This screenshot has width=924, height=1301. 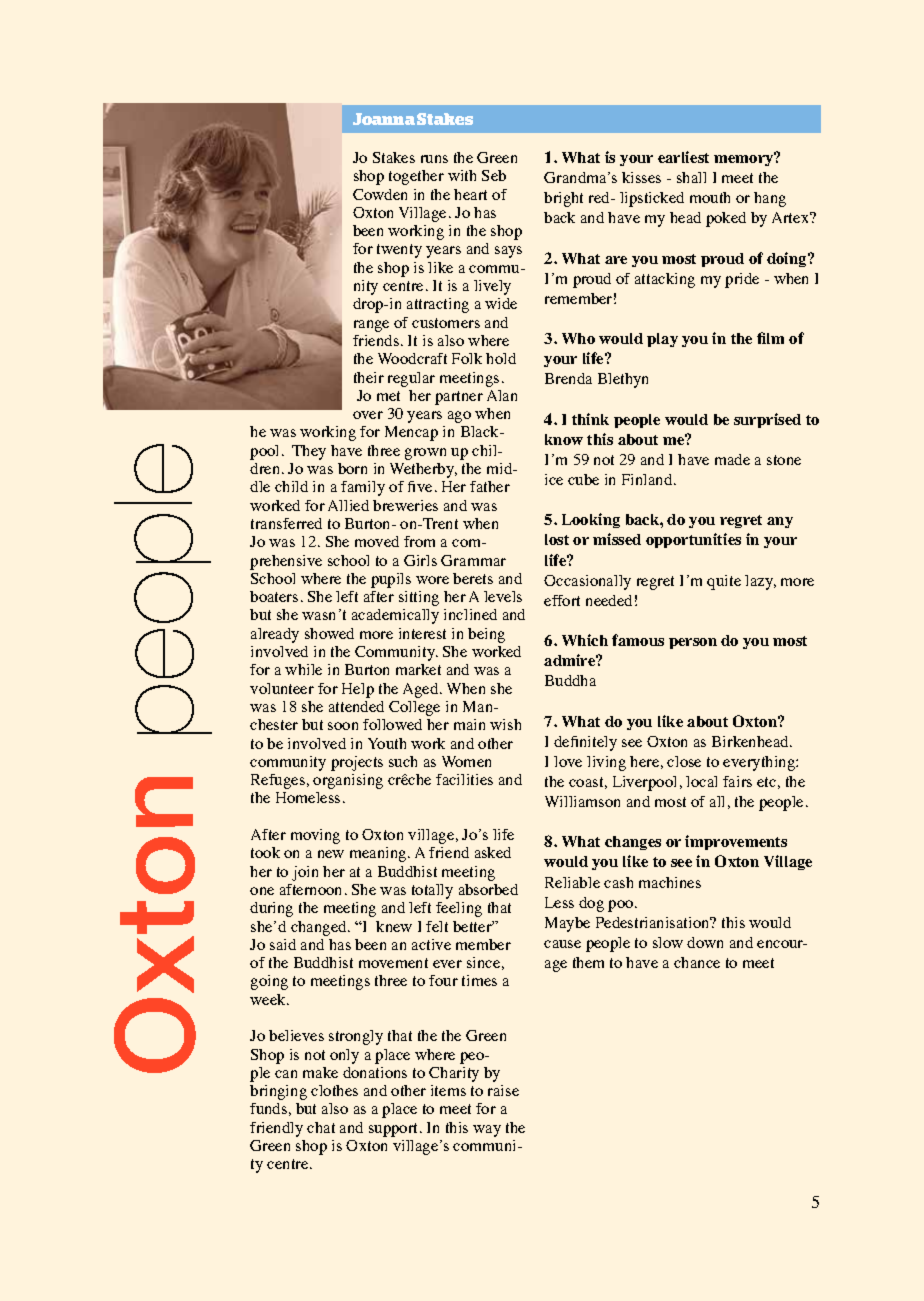 What do you see at coordinates (371, 326) in the screenshot?
I see `range` at bounding box center [371, 326].
